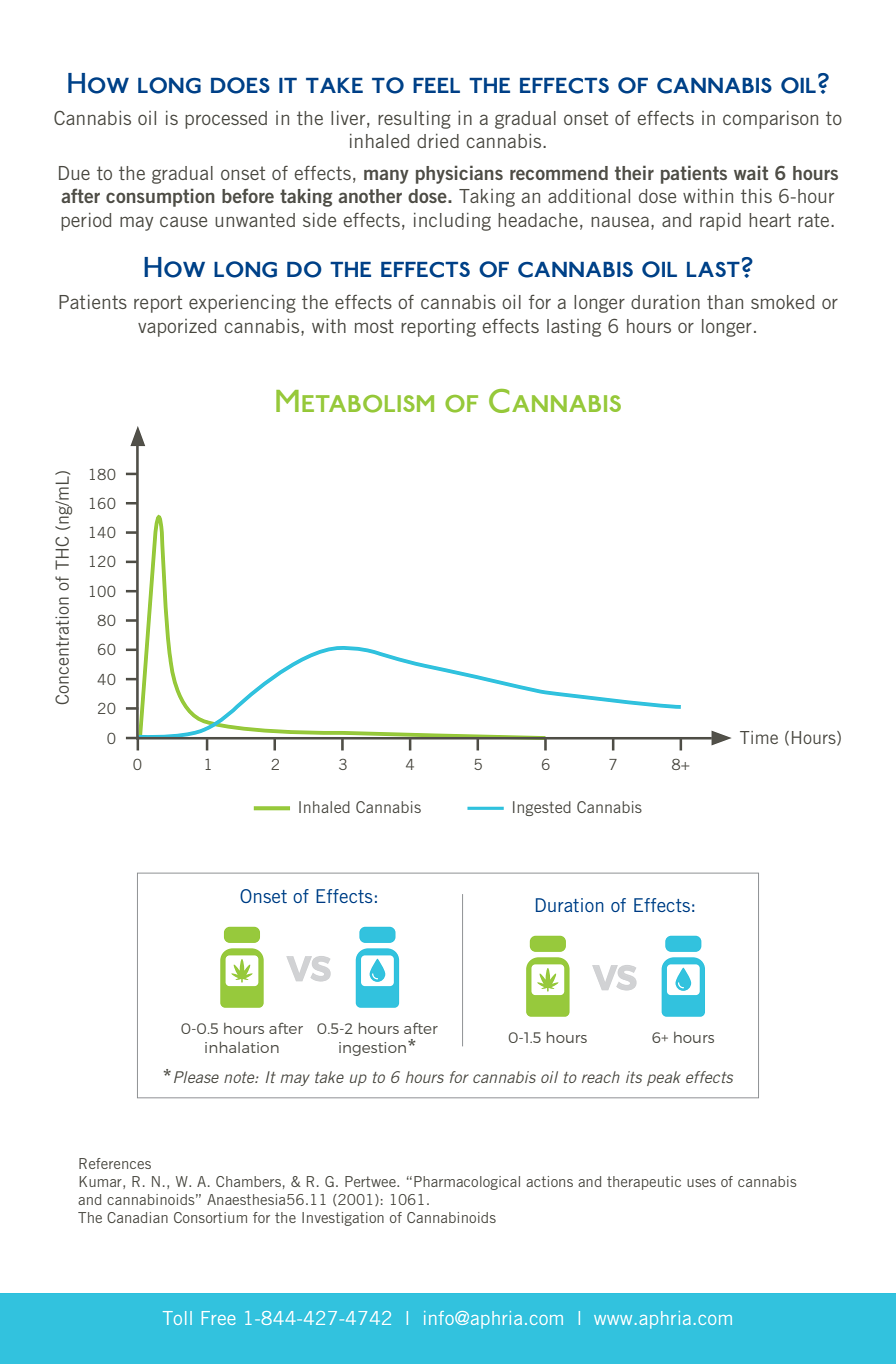  Describe the element at coordinates (770, 120) in the page. I see `comparison` at that location.
